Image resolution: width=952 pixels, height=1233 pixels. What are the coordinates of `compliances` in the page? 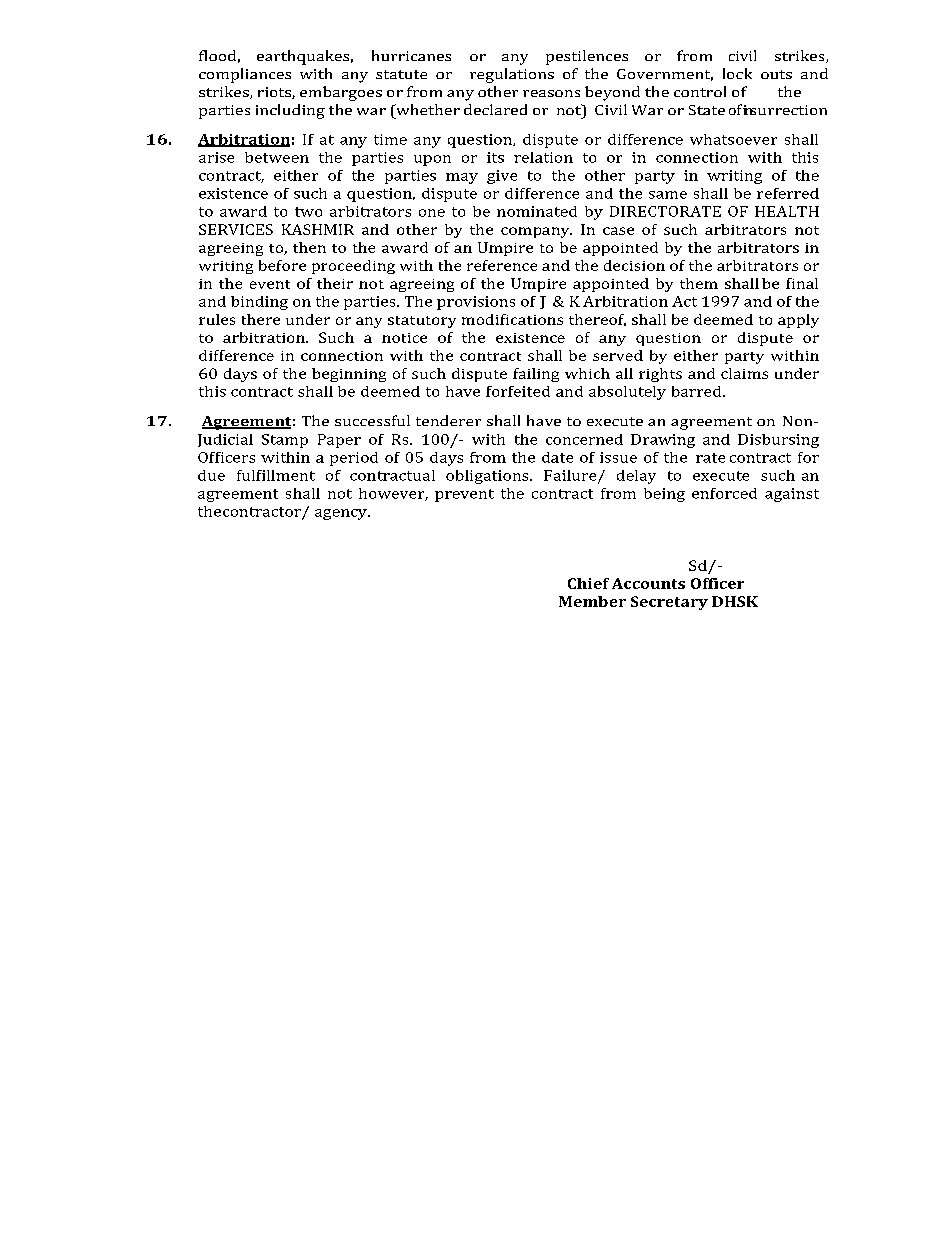 It's located at (245, 75).
